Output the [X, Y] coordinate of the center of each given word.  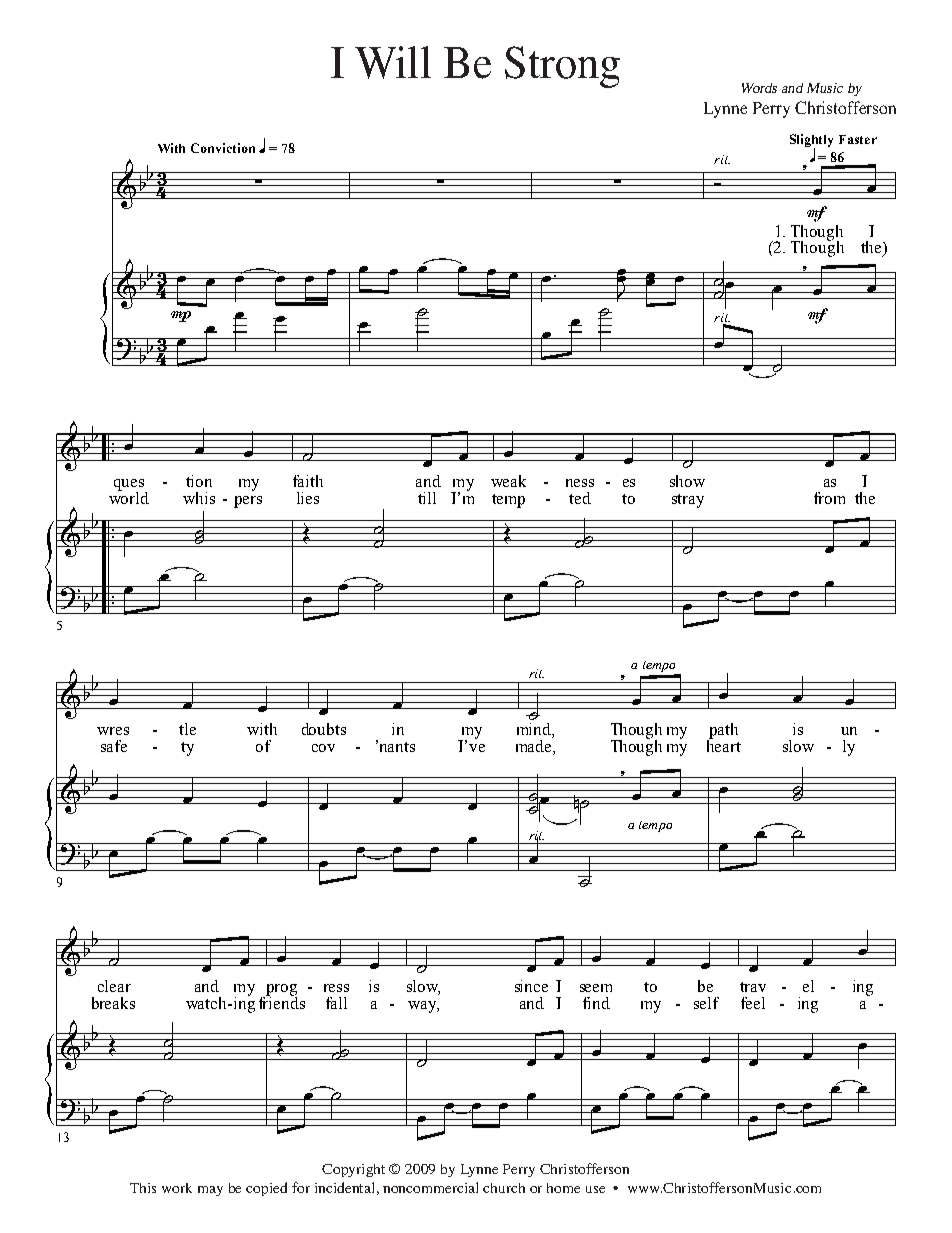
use [595, 1189]
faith [308, 481]
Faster [858, 139]
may [210, 1191]
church [504, 1188]
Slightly [811, 142]
